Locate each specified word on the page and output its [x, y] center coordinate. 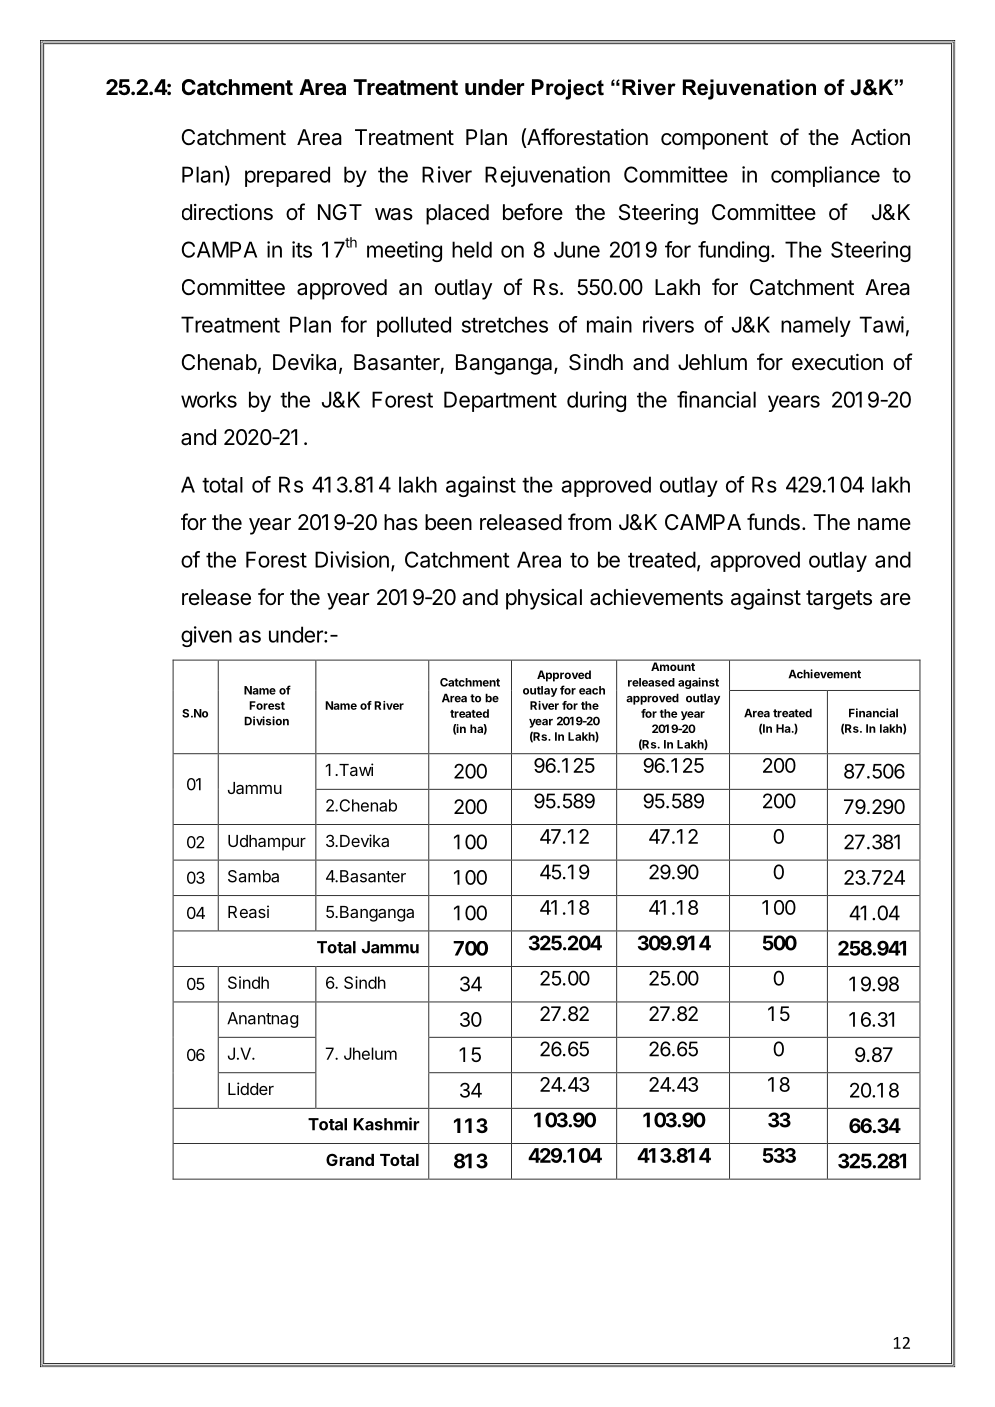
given [206, 636]
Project [568, 89]
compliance [825, 176]
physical [544, 599]
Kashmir [387, 1124]
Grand [350, 1159]
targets [839, 600]
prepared [287, 176]
